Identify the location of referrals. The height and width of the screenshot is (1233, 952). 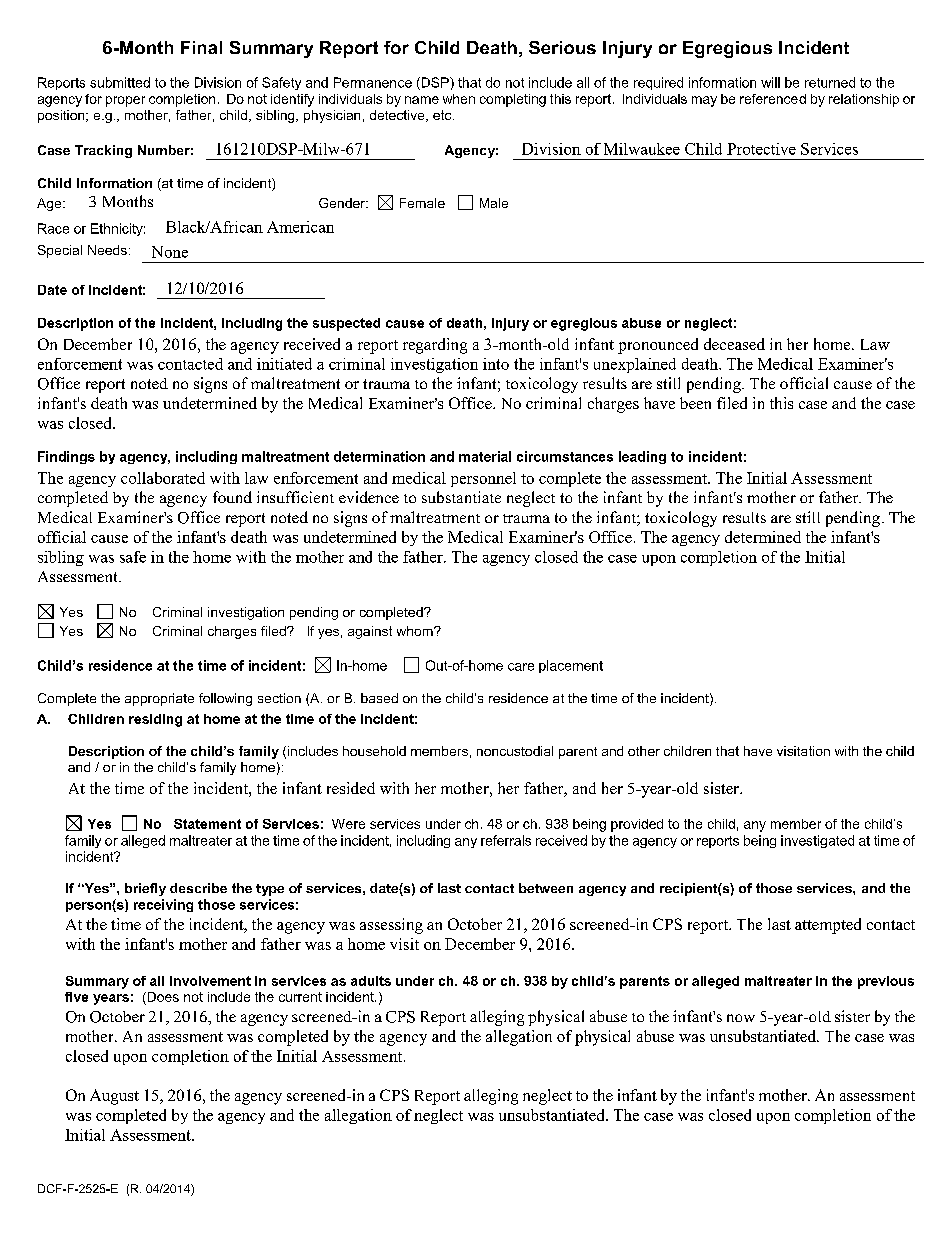
(506, 840).
